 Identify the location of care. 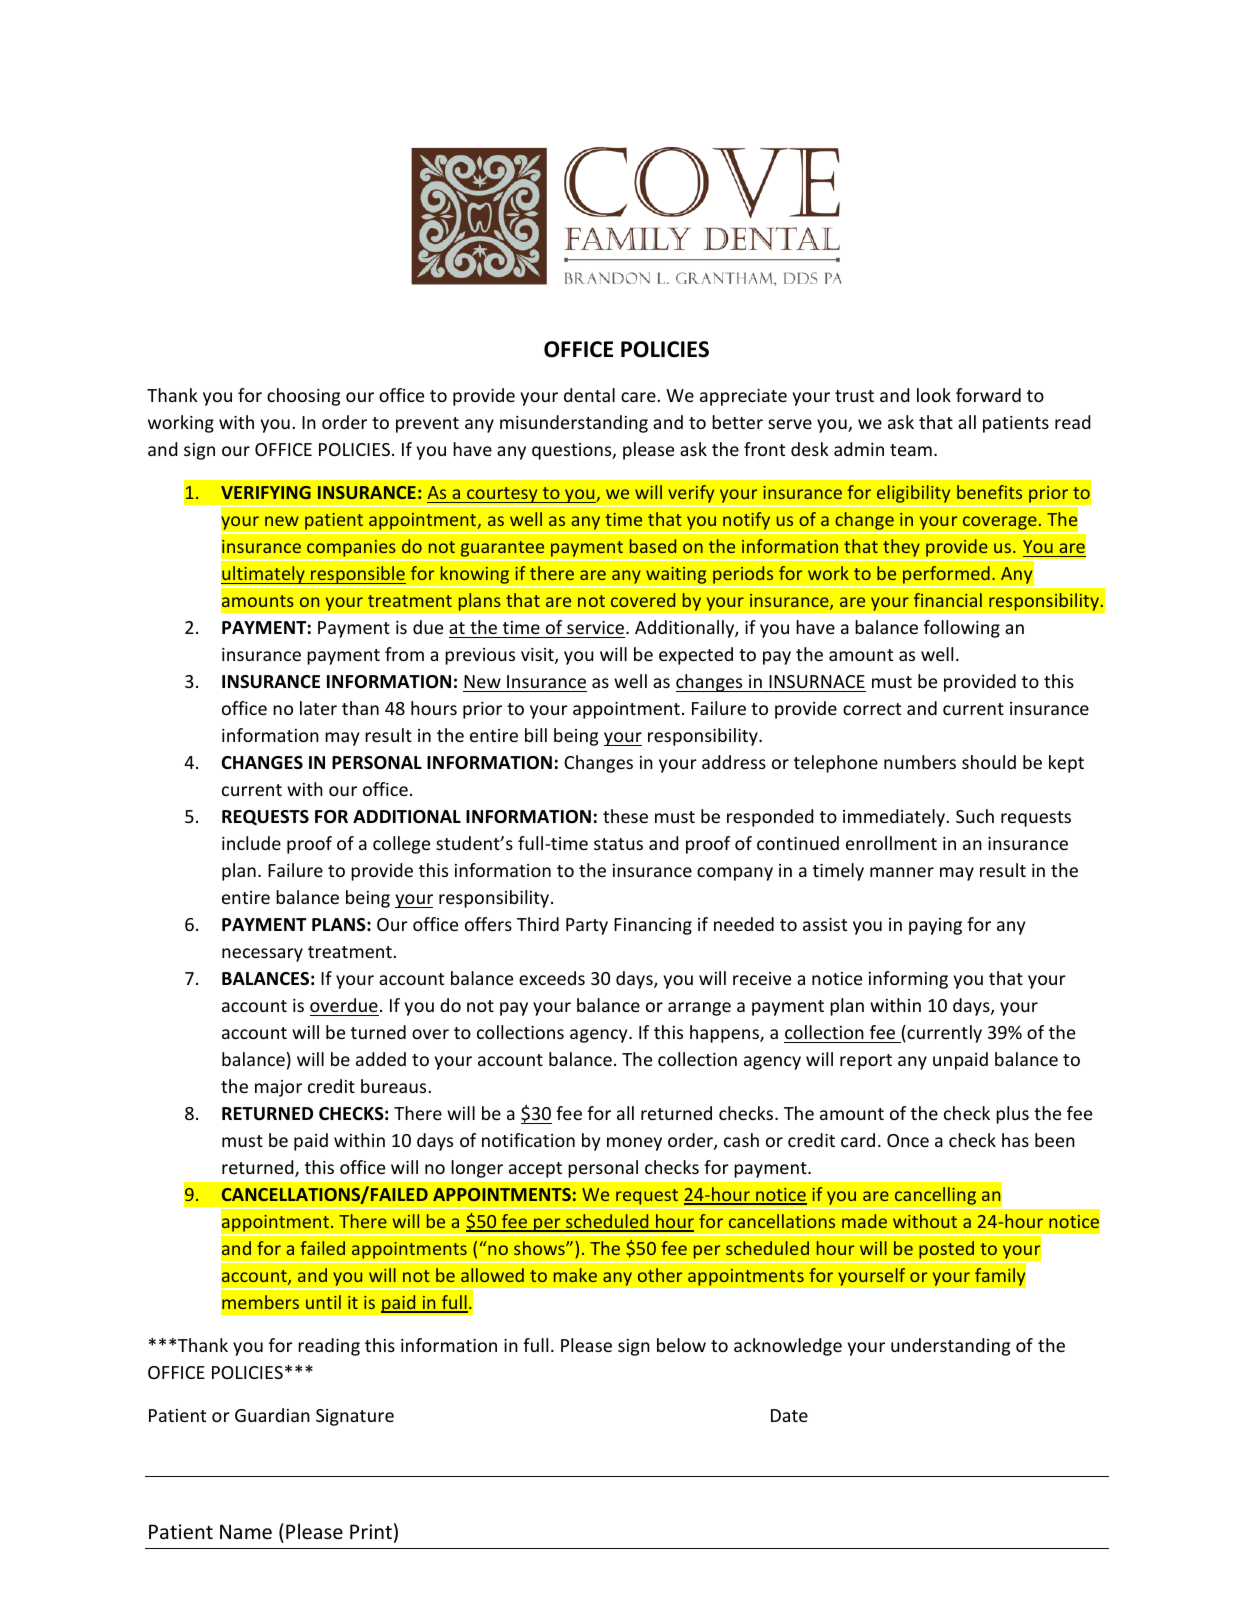
(638, 397).
